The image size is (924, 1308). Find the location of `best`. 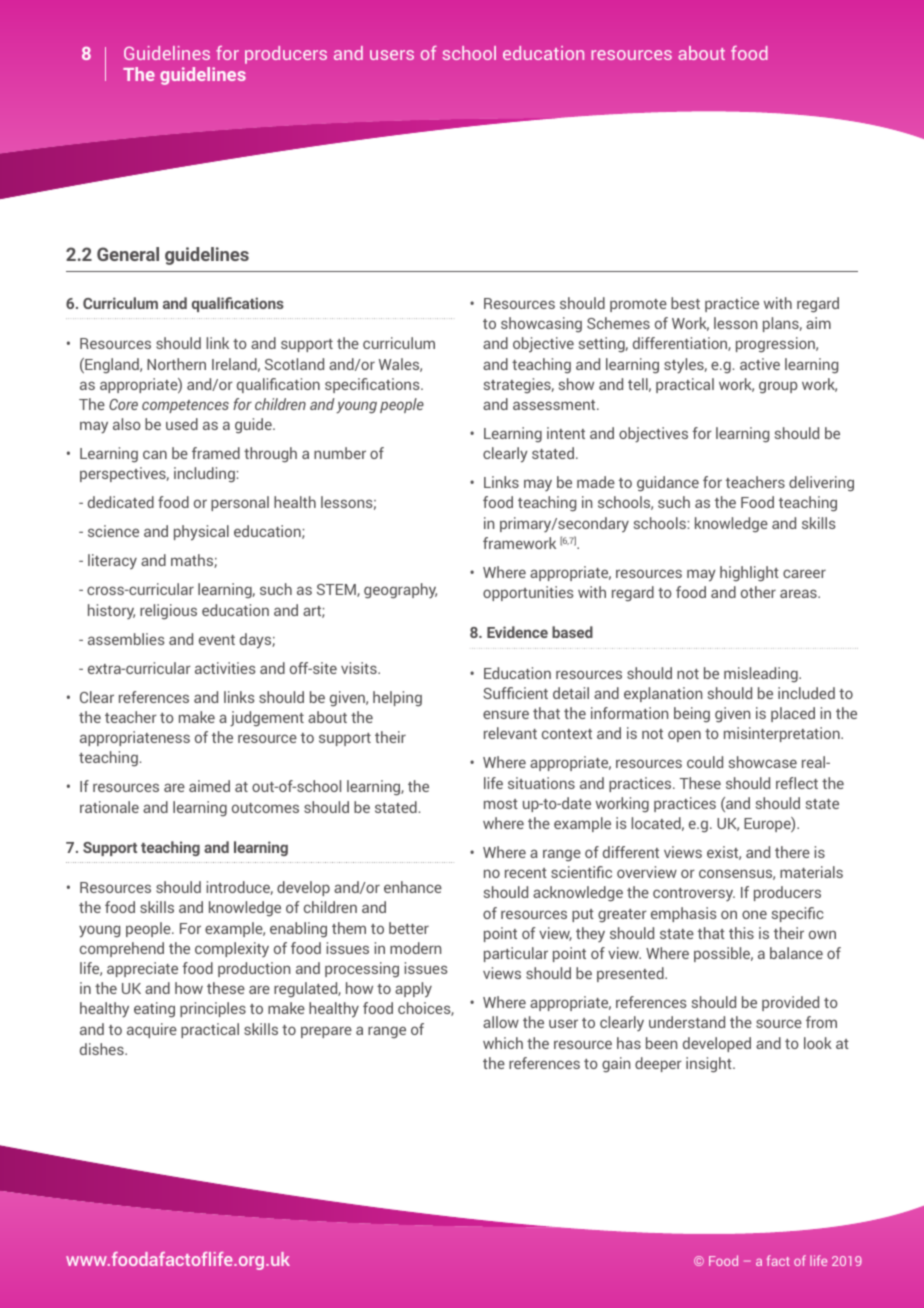

best is located at coordinates (685, 303).
